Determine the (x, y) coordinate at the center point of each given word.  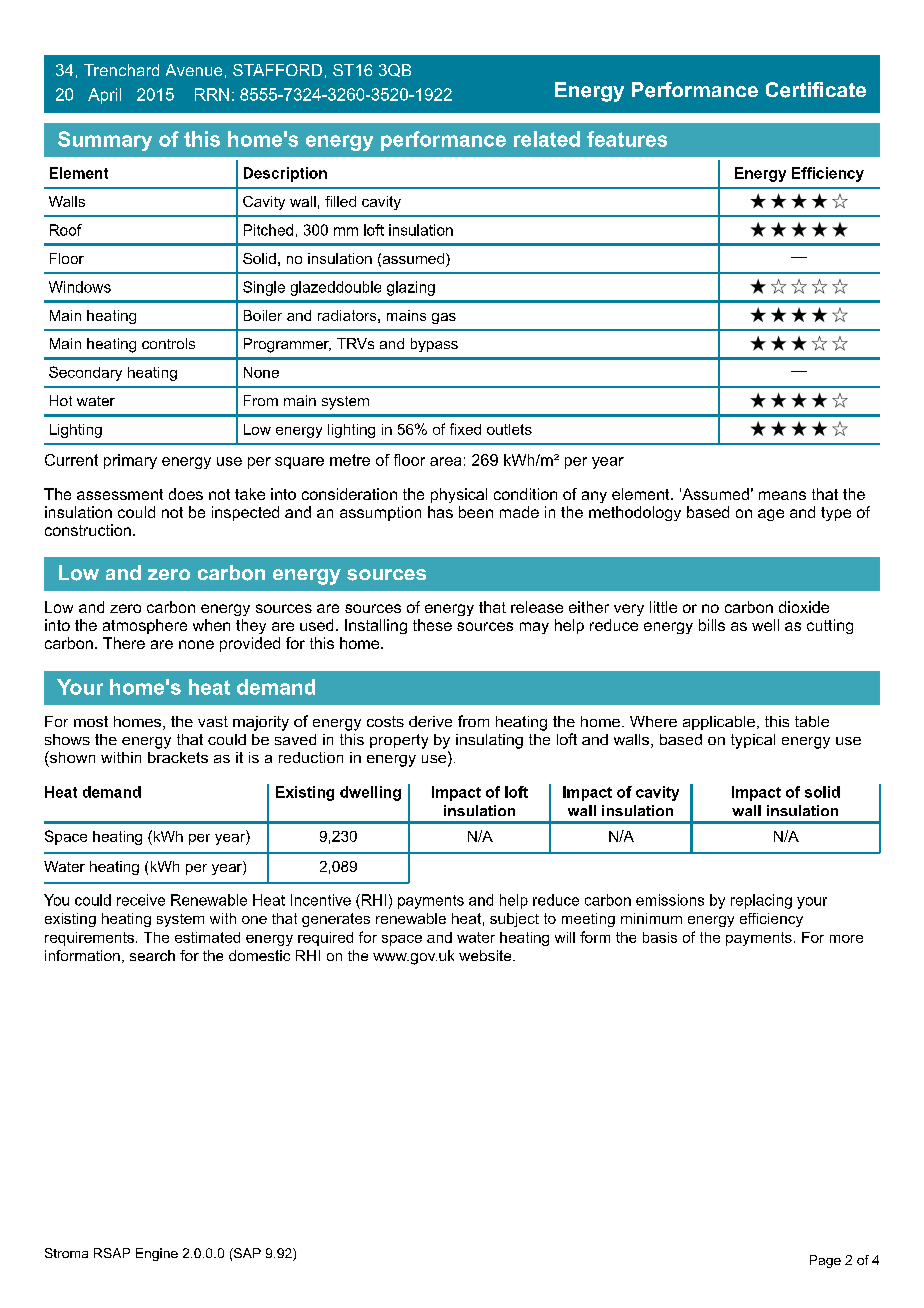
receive (141, 900)
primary (130, 461)
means (782, 495)
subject (514, 920)
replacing (761, 901)
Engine (157, 1254)
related (547, 139)
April (104, 96)
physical (459, 495)
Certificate (816, 90)
